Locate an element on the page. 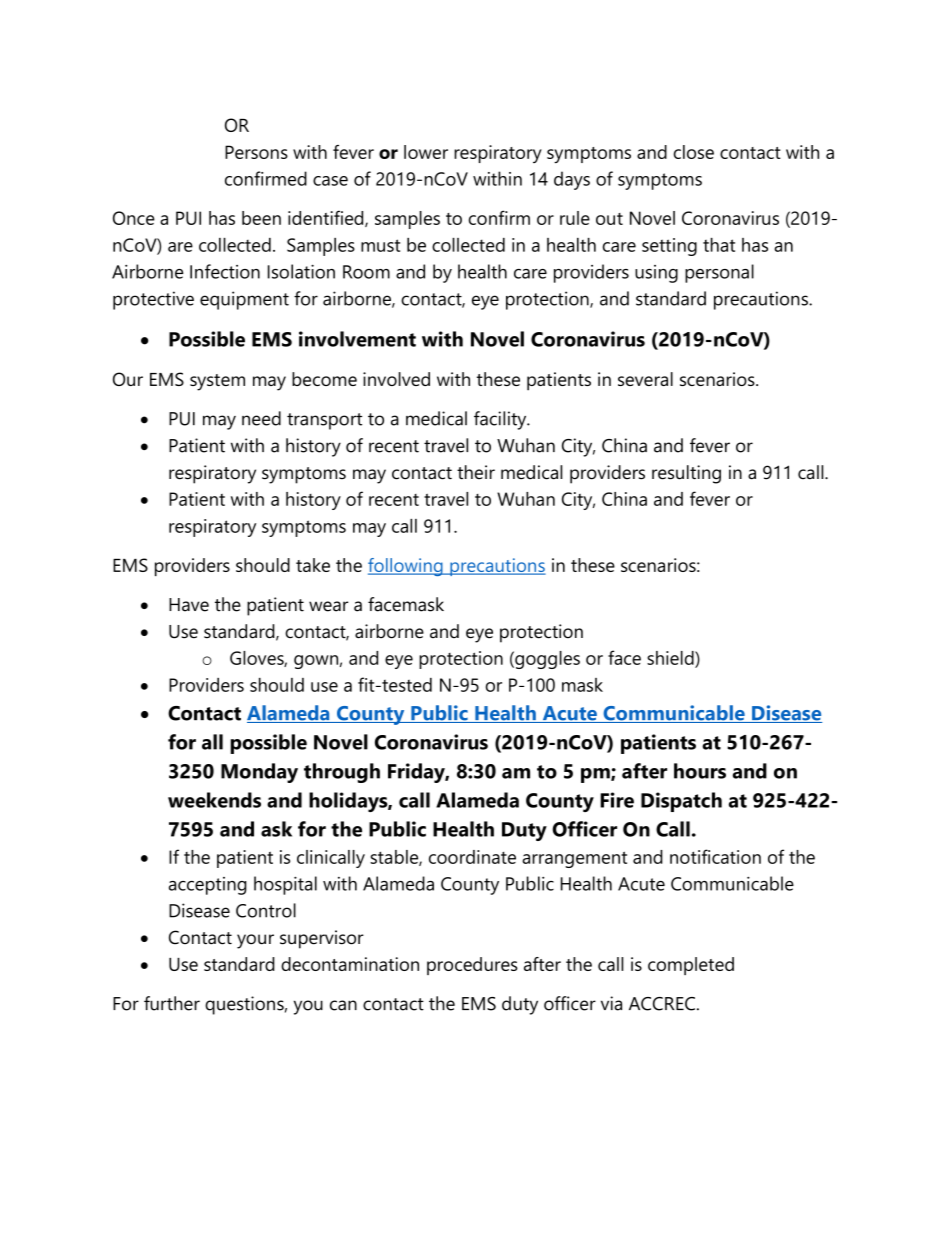  Persons is located at coordinates (256, 152).
